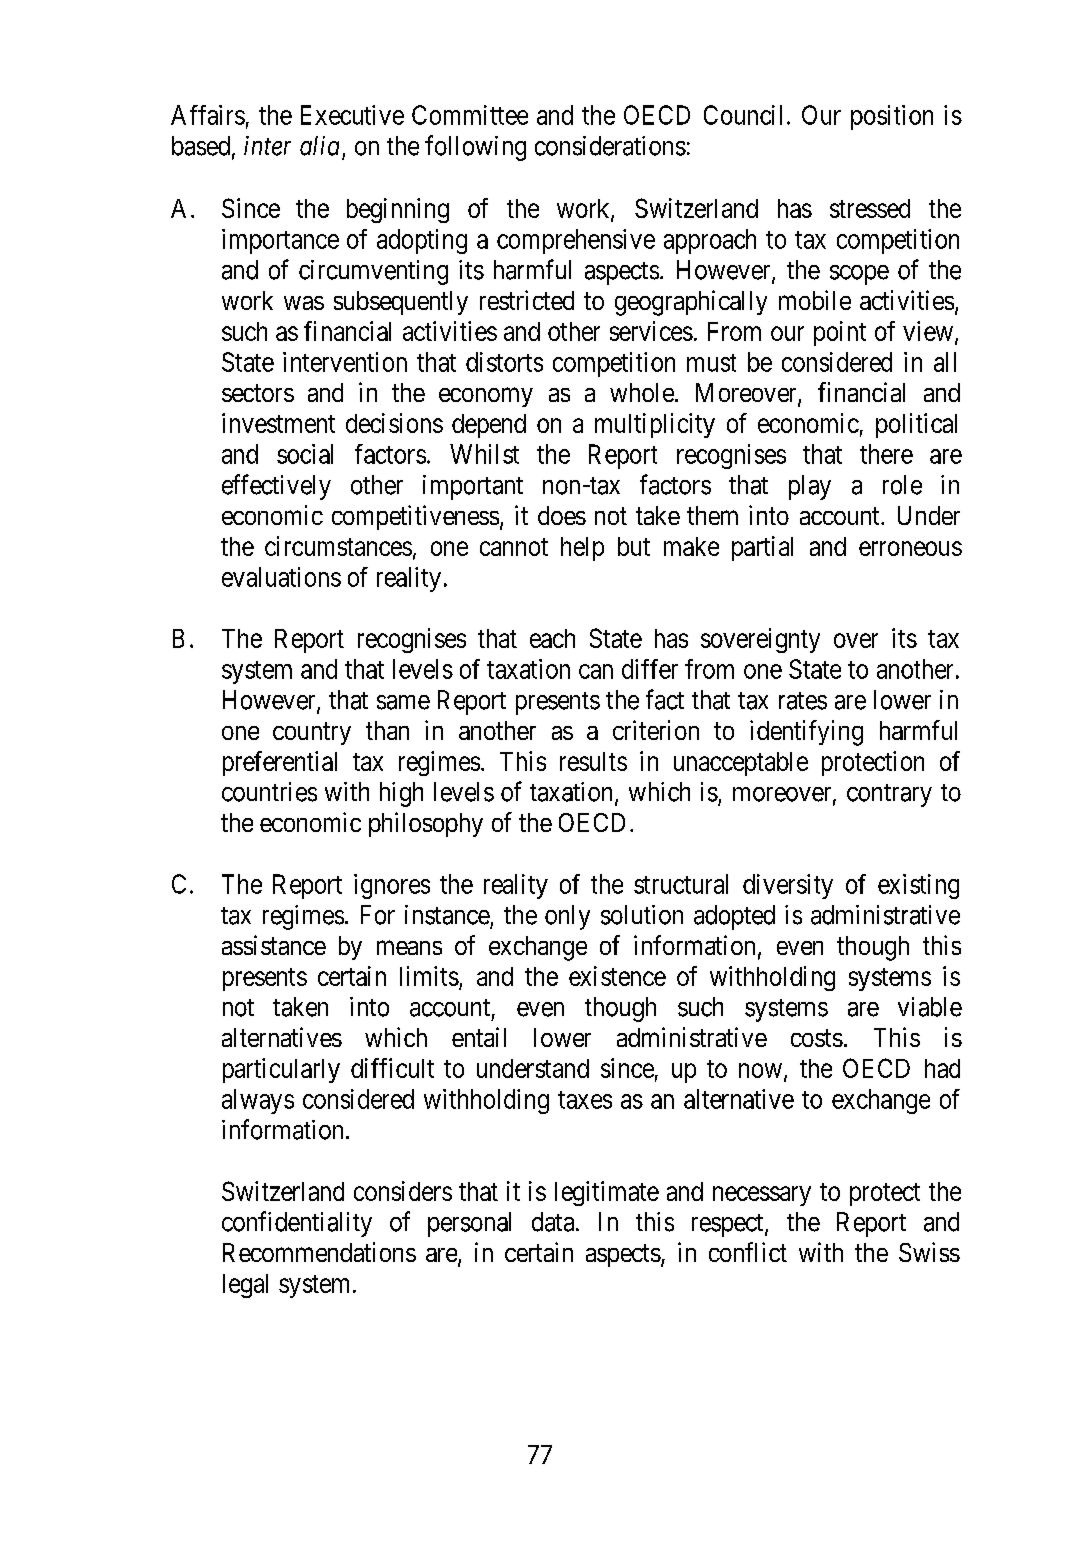 The width and height of the screenshot is (1074, 1545). What do you see at coordinates (593, 761) in the screenshot?
I see `results` at bounding box center [593, 761].
